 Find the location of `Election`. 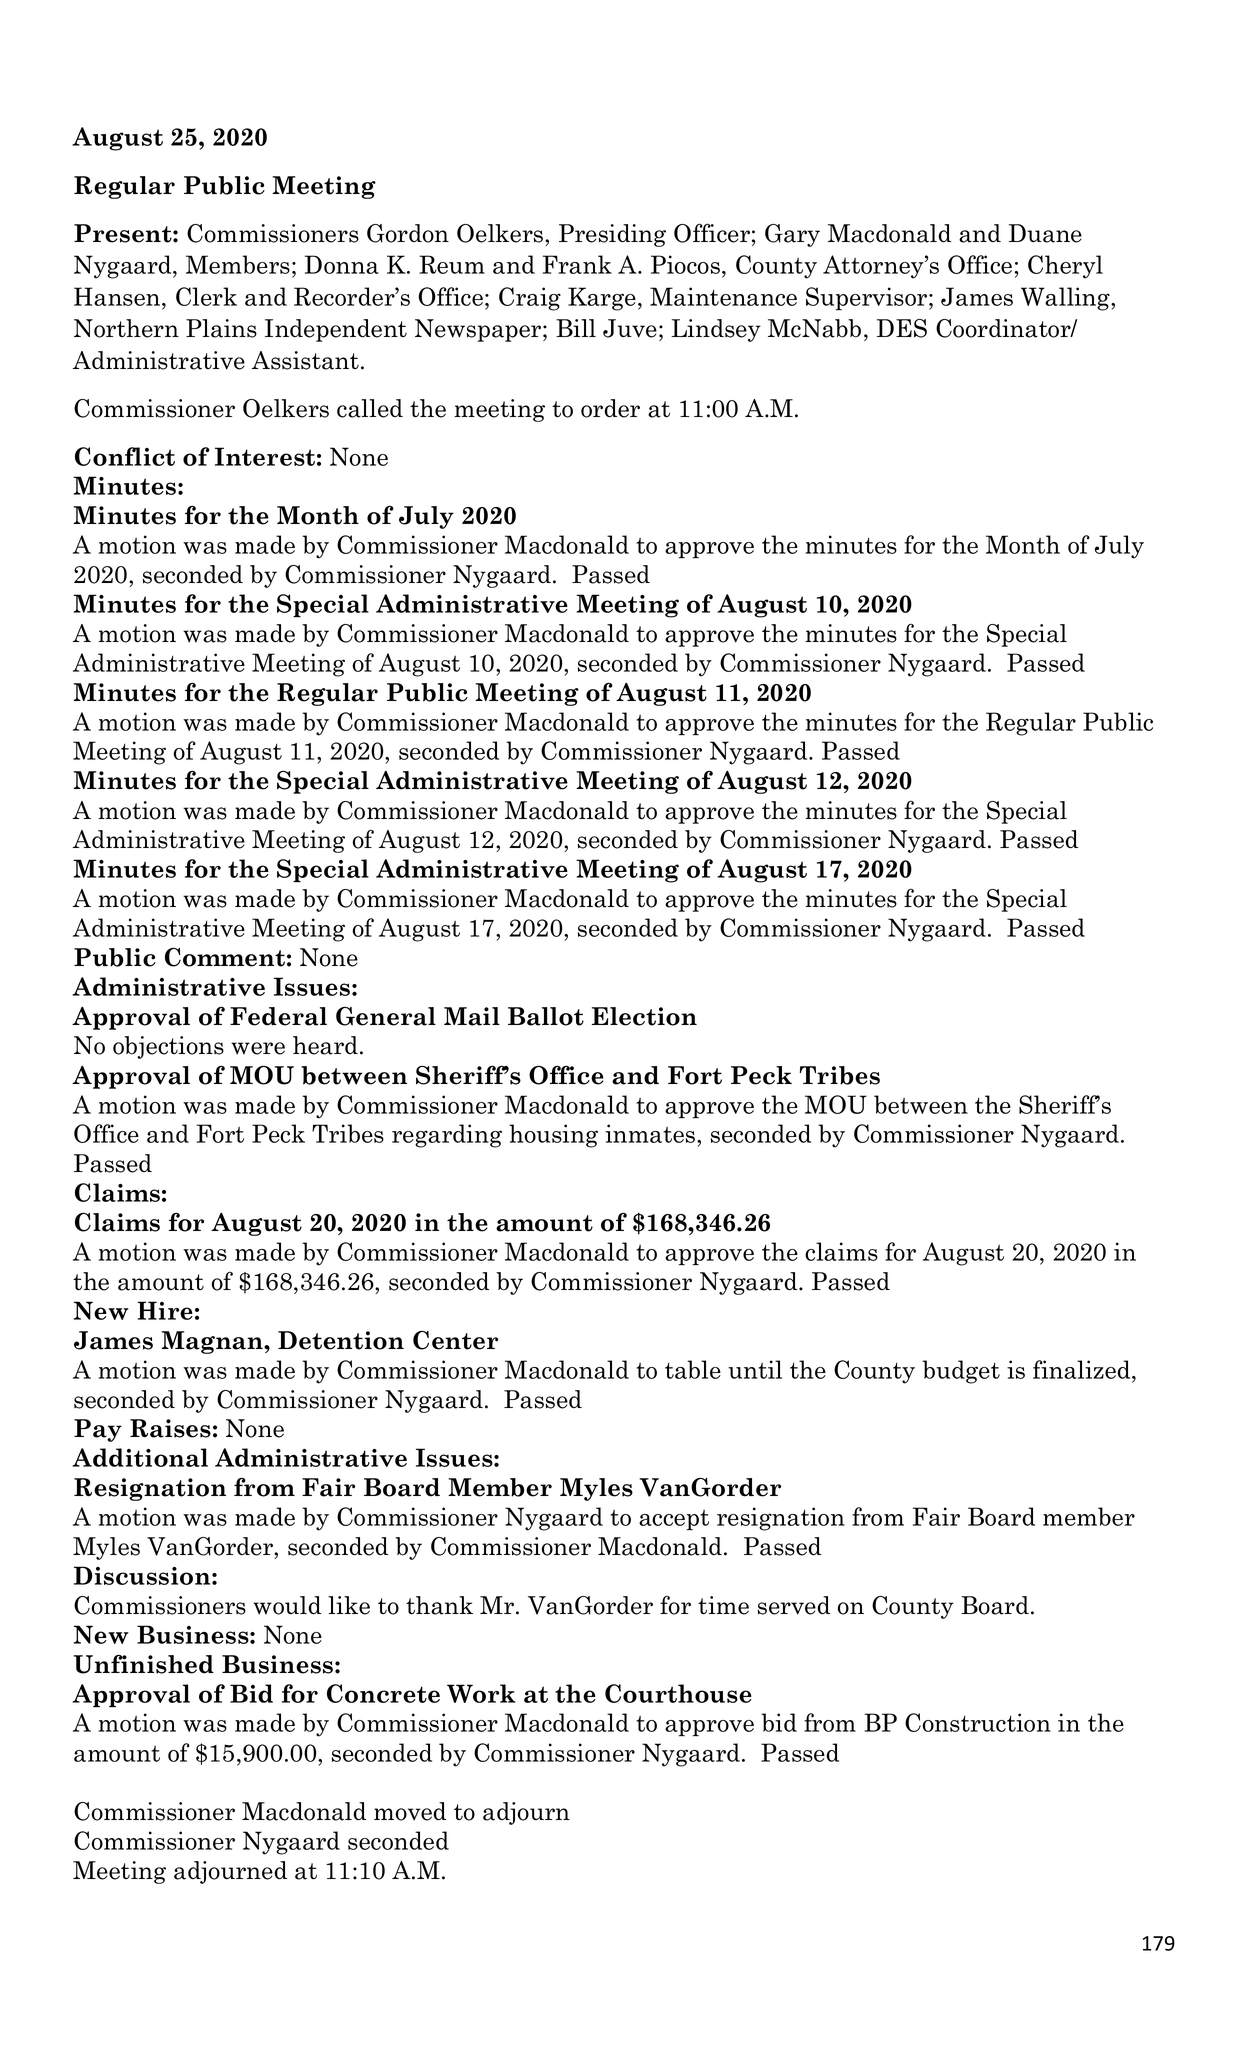

Election is located at coordinates (644, 1016).
